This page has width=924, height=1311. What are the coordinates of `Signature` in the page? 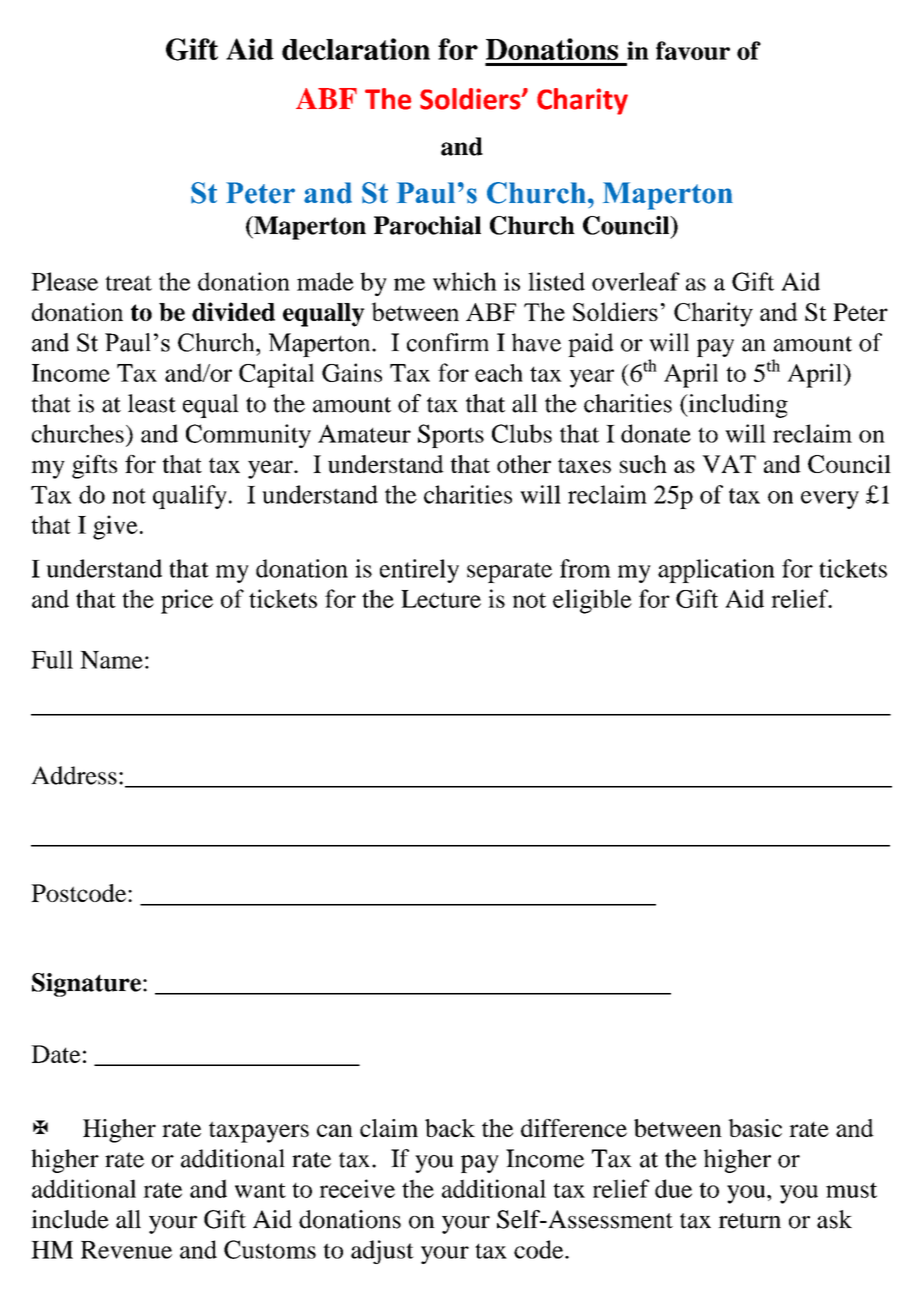 It's located at (86, 985).
